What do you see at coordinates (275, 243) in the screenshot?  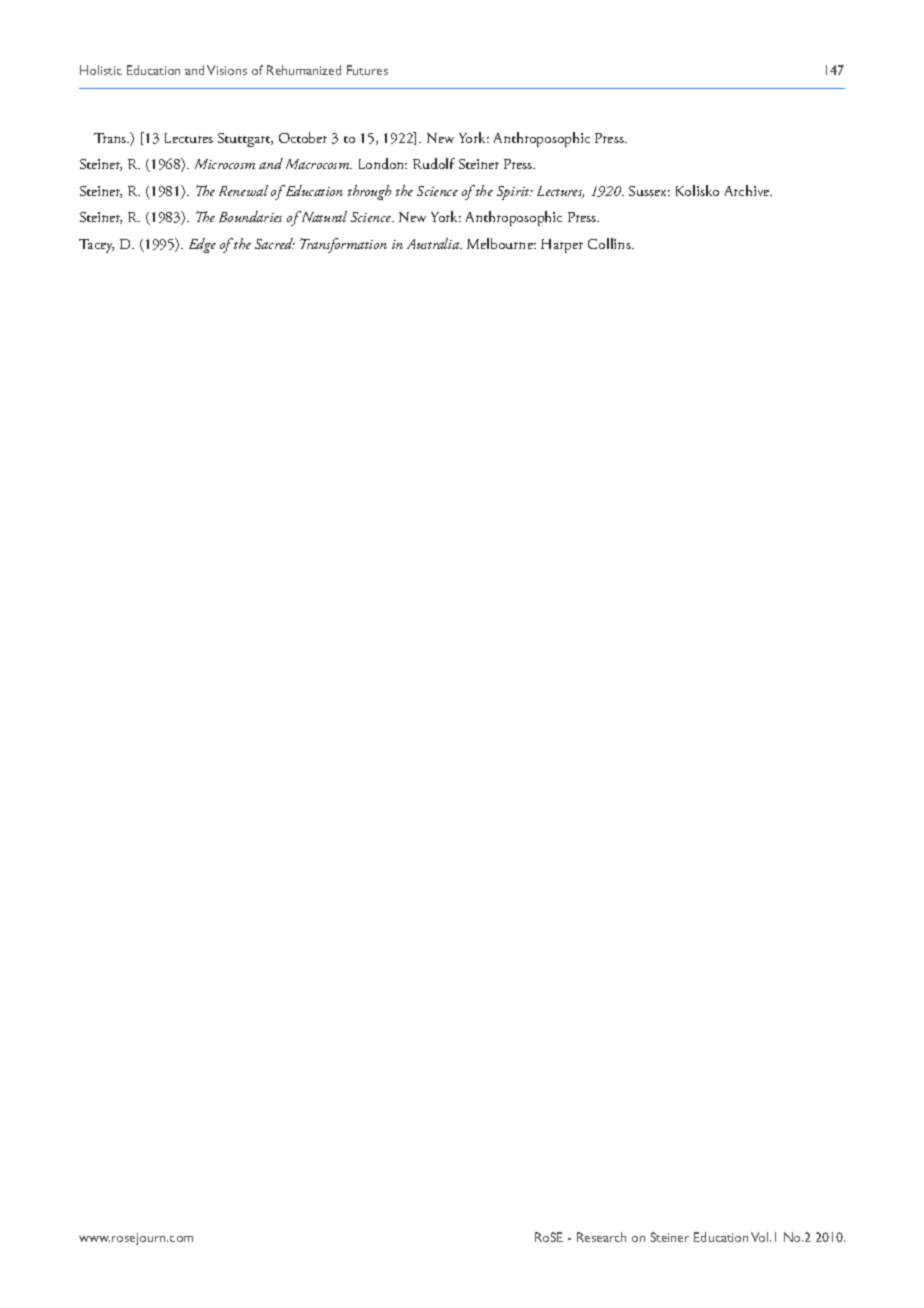 I see `Sacred` at bounding box center [275, 243].
